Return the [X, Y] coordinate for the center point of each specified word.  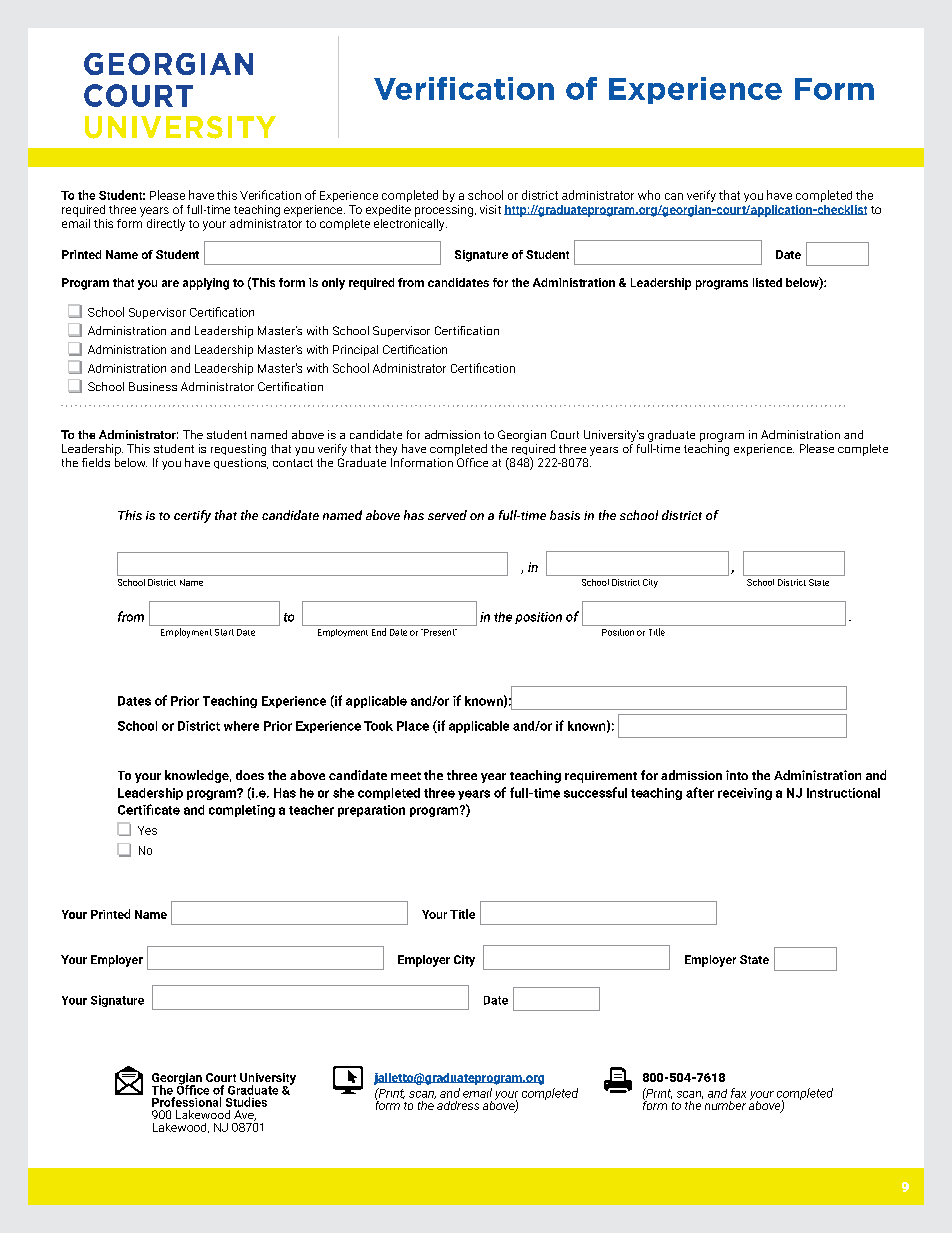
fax [738, 1093]
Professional [186, 1102]
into [737, 775]
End [379, 632]
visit [490, 209]
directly [166, 225]
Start [224, 632]
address [458, 1105]
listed [767, 282]
